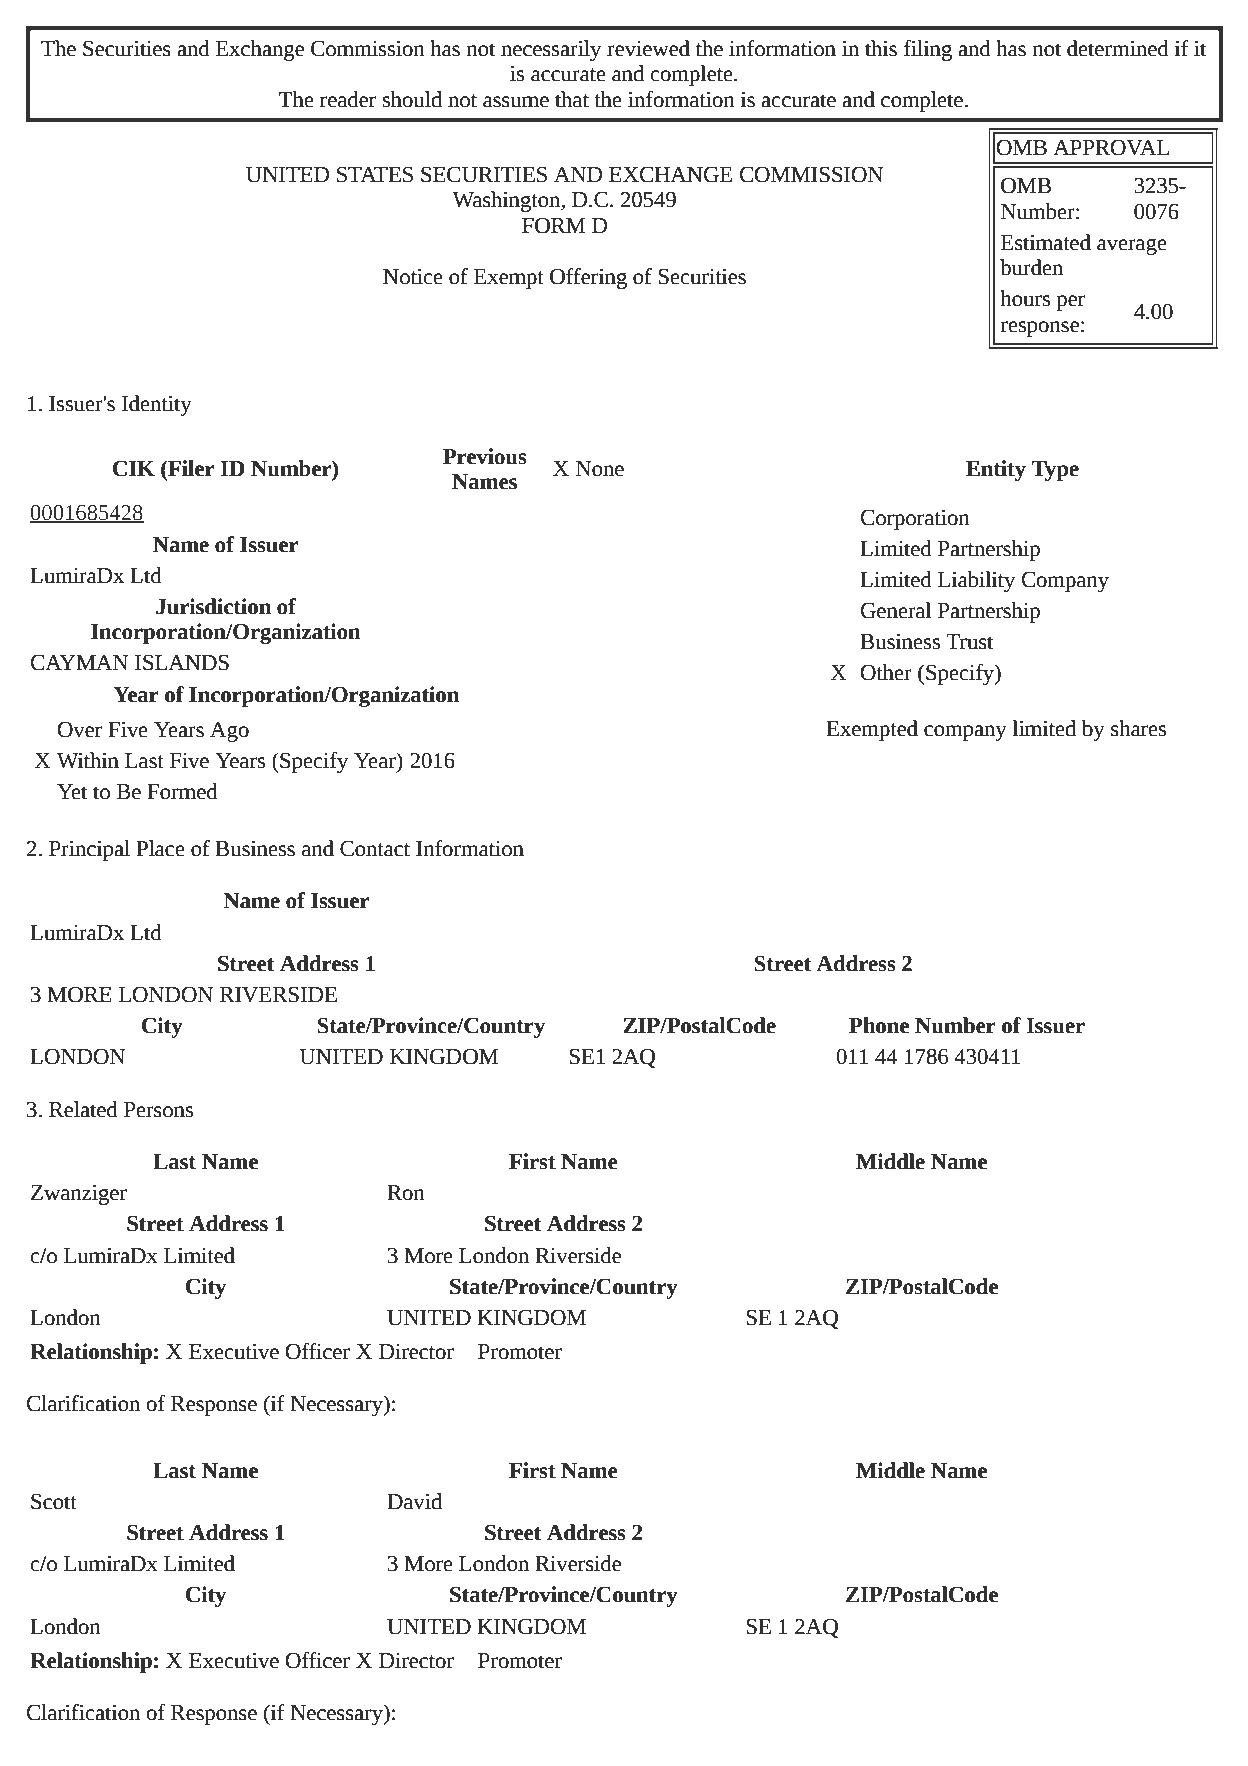  What do you see at coordinates (572, 99) in the image?
I see `that` at bounding box center [572, 99].
